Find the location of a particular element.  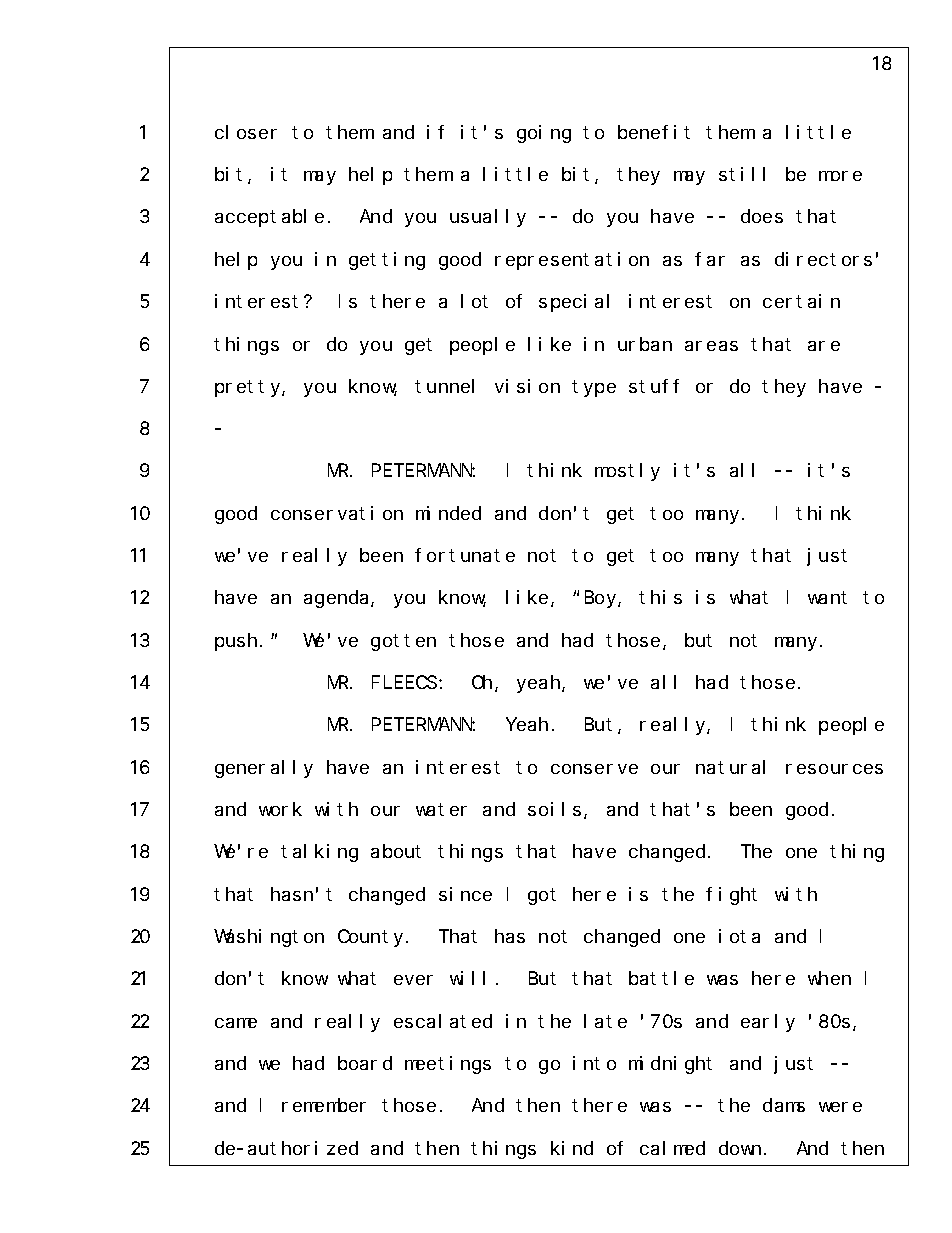

acceptable is located at coordinates (269, 218).
